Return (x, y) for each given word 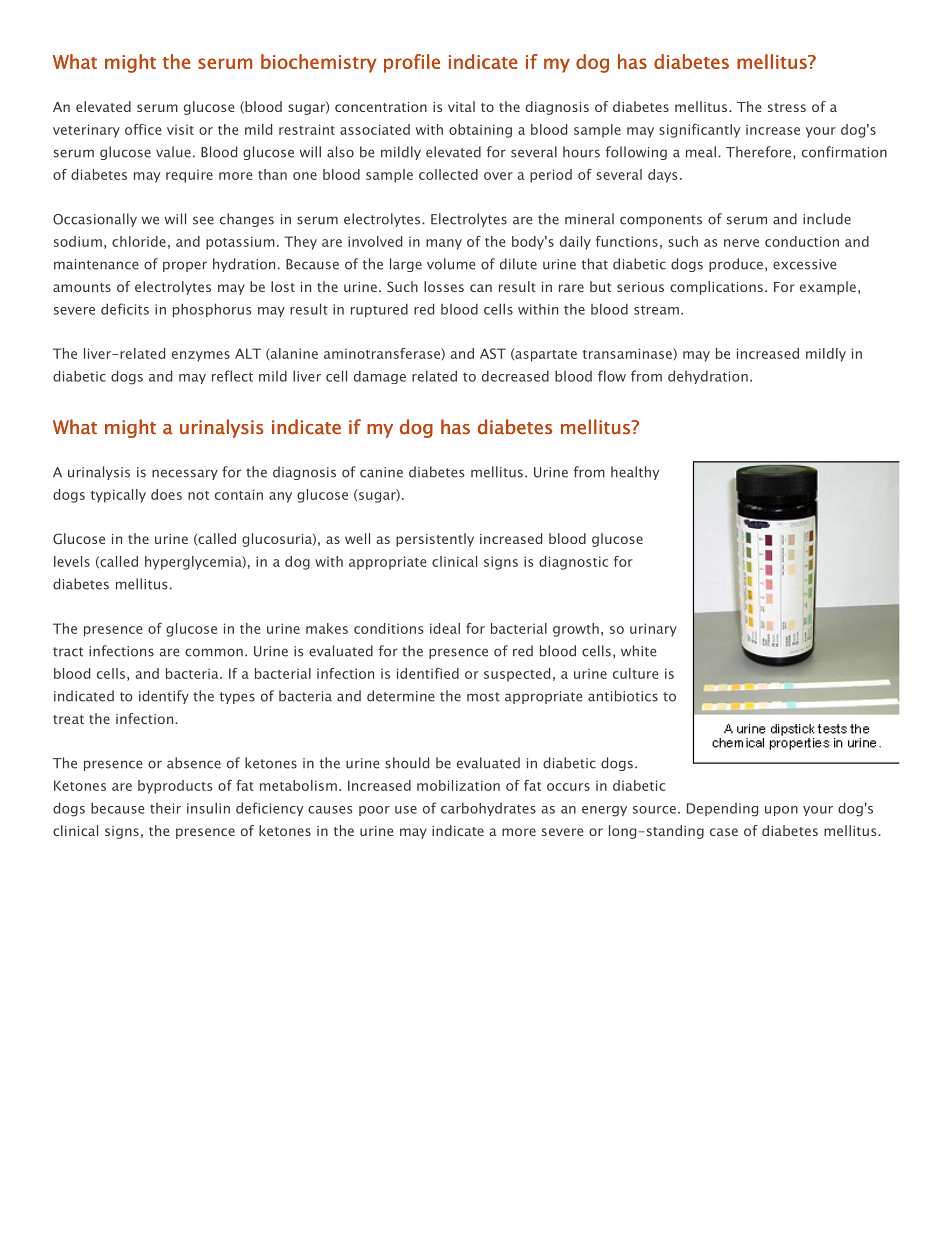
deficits (125, 309)
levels (72, 561)
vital (461, 106)
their (165, 808)
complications (716, 288)
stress (787, 107)
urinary (653, 630)
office (143, 129)
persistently (435, 540)
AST (493, 353)
